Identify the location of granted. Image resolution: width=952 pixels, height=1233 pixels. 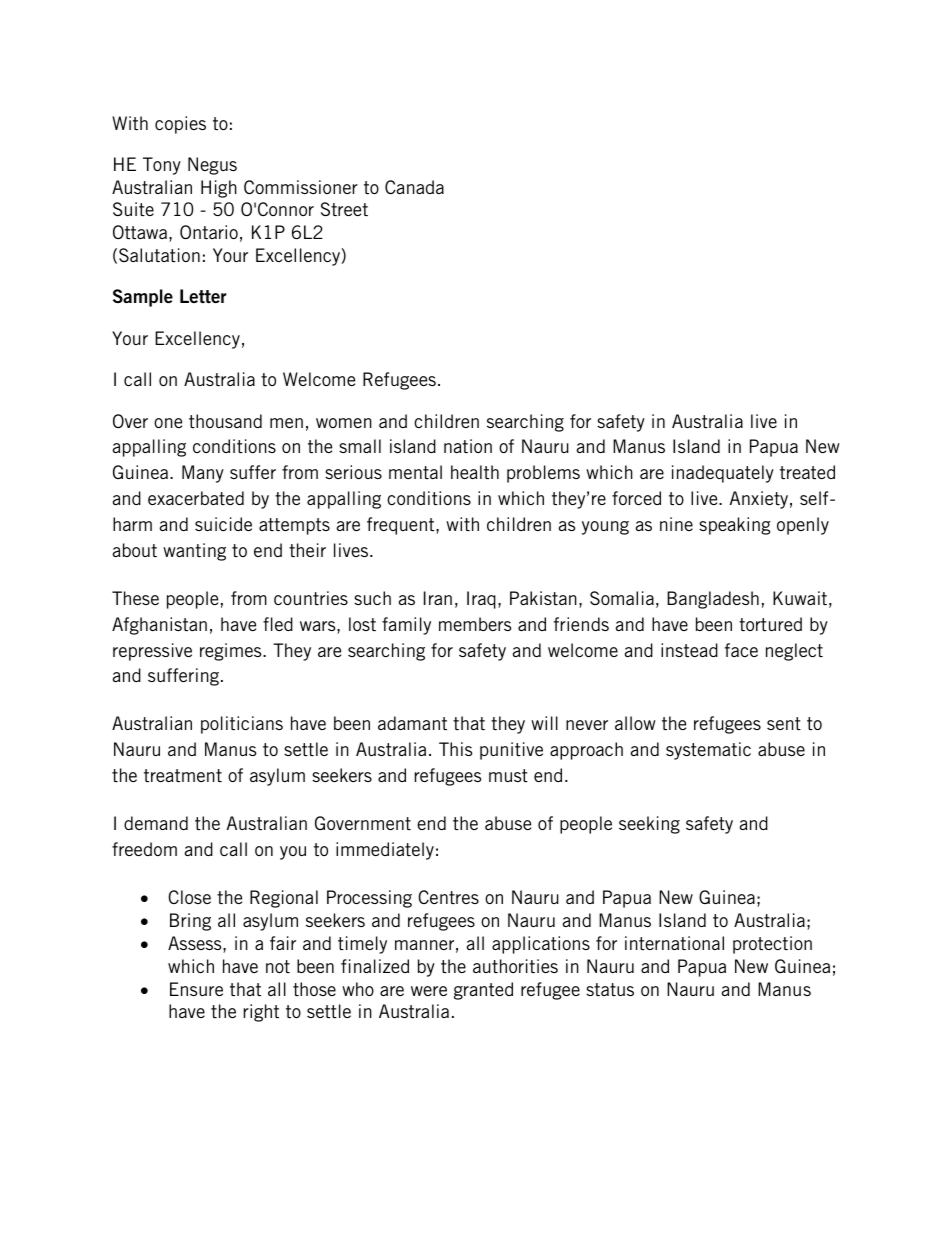
(483, 991).
